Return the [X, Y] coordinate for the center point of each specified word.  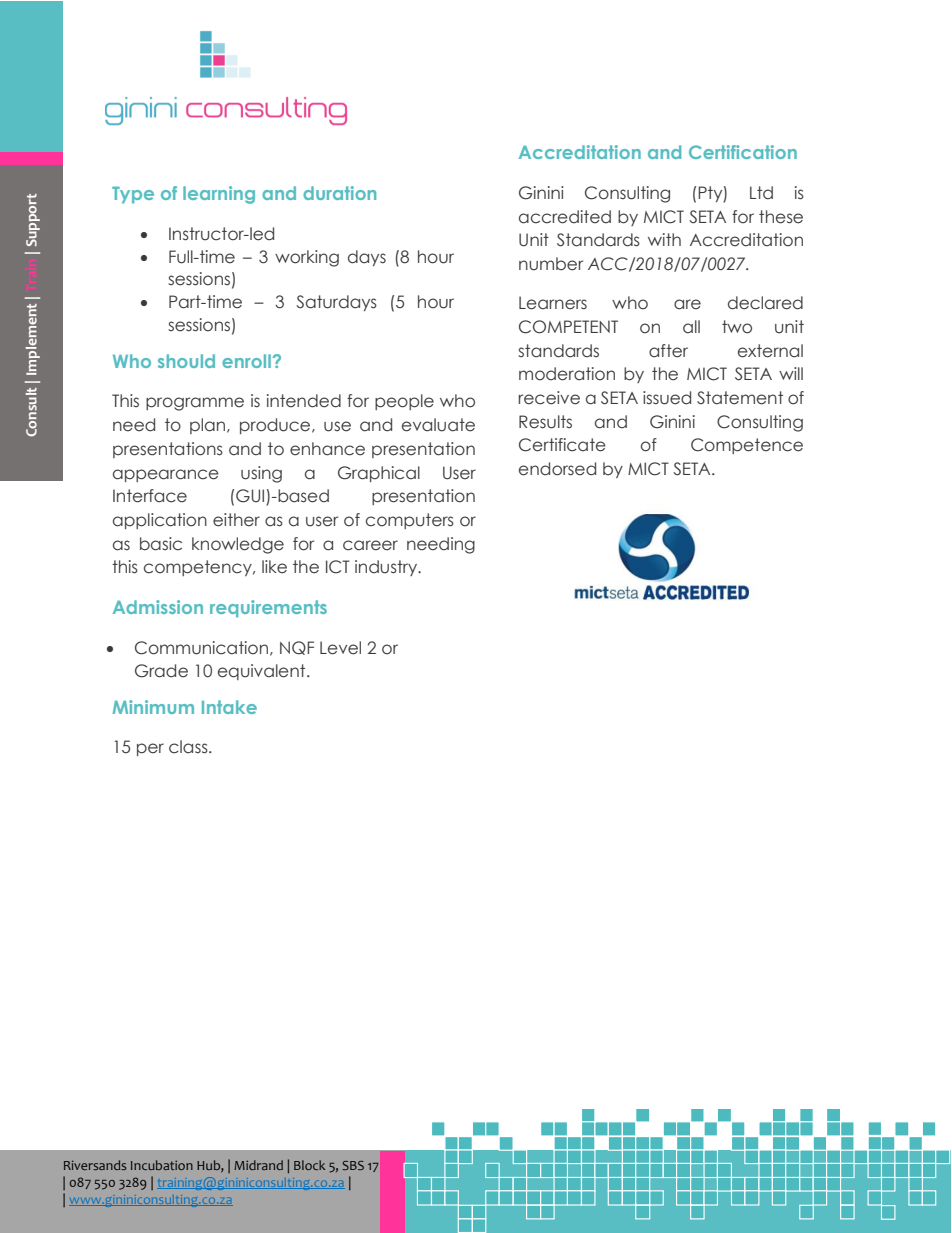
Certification [743, 152]
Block [309, 1165]
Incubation [162, 1165]
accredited [565, 217]
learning [219, 195]
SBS [353, 1165]
